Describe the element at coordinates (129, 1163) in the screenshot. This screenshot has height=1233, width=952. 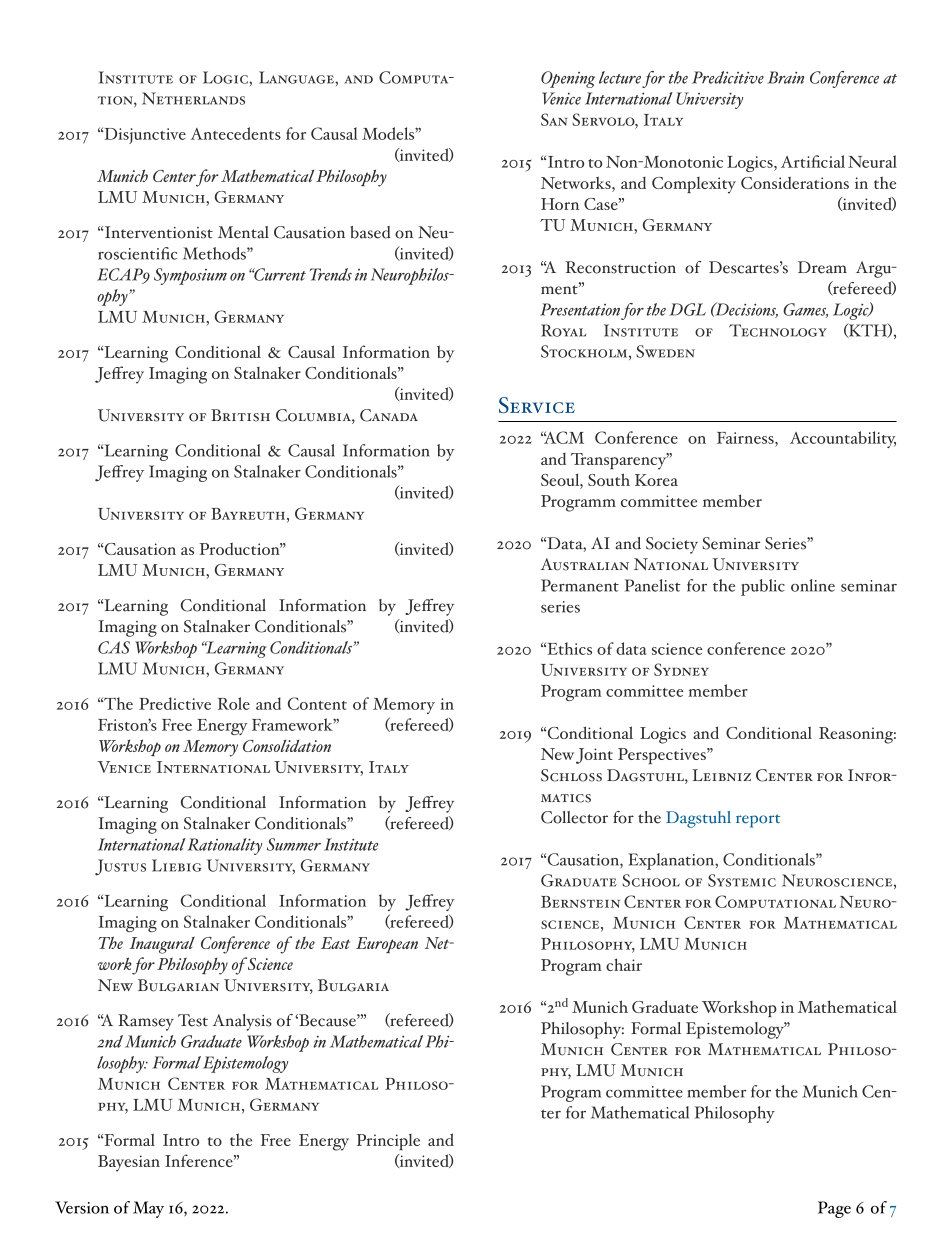
I see `Bayesian` at that location.
